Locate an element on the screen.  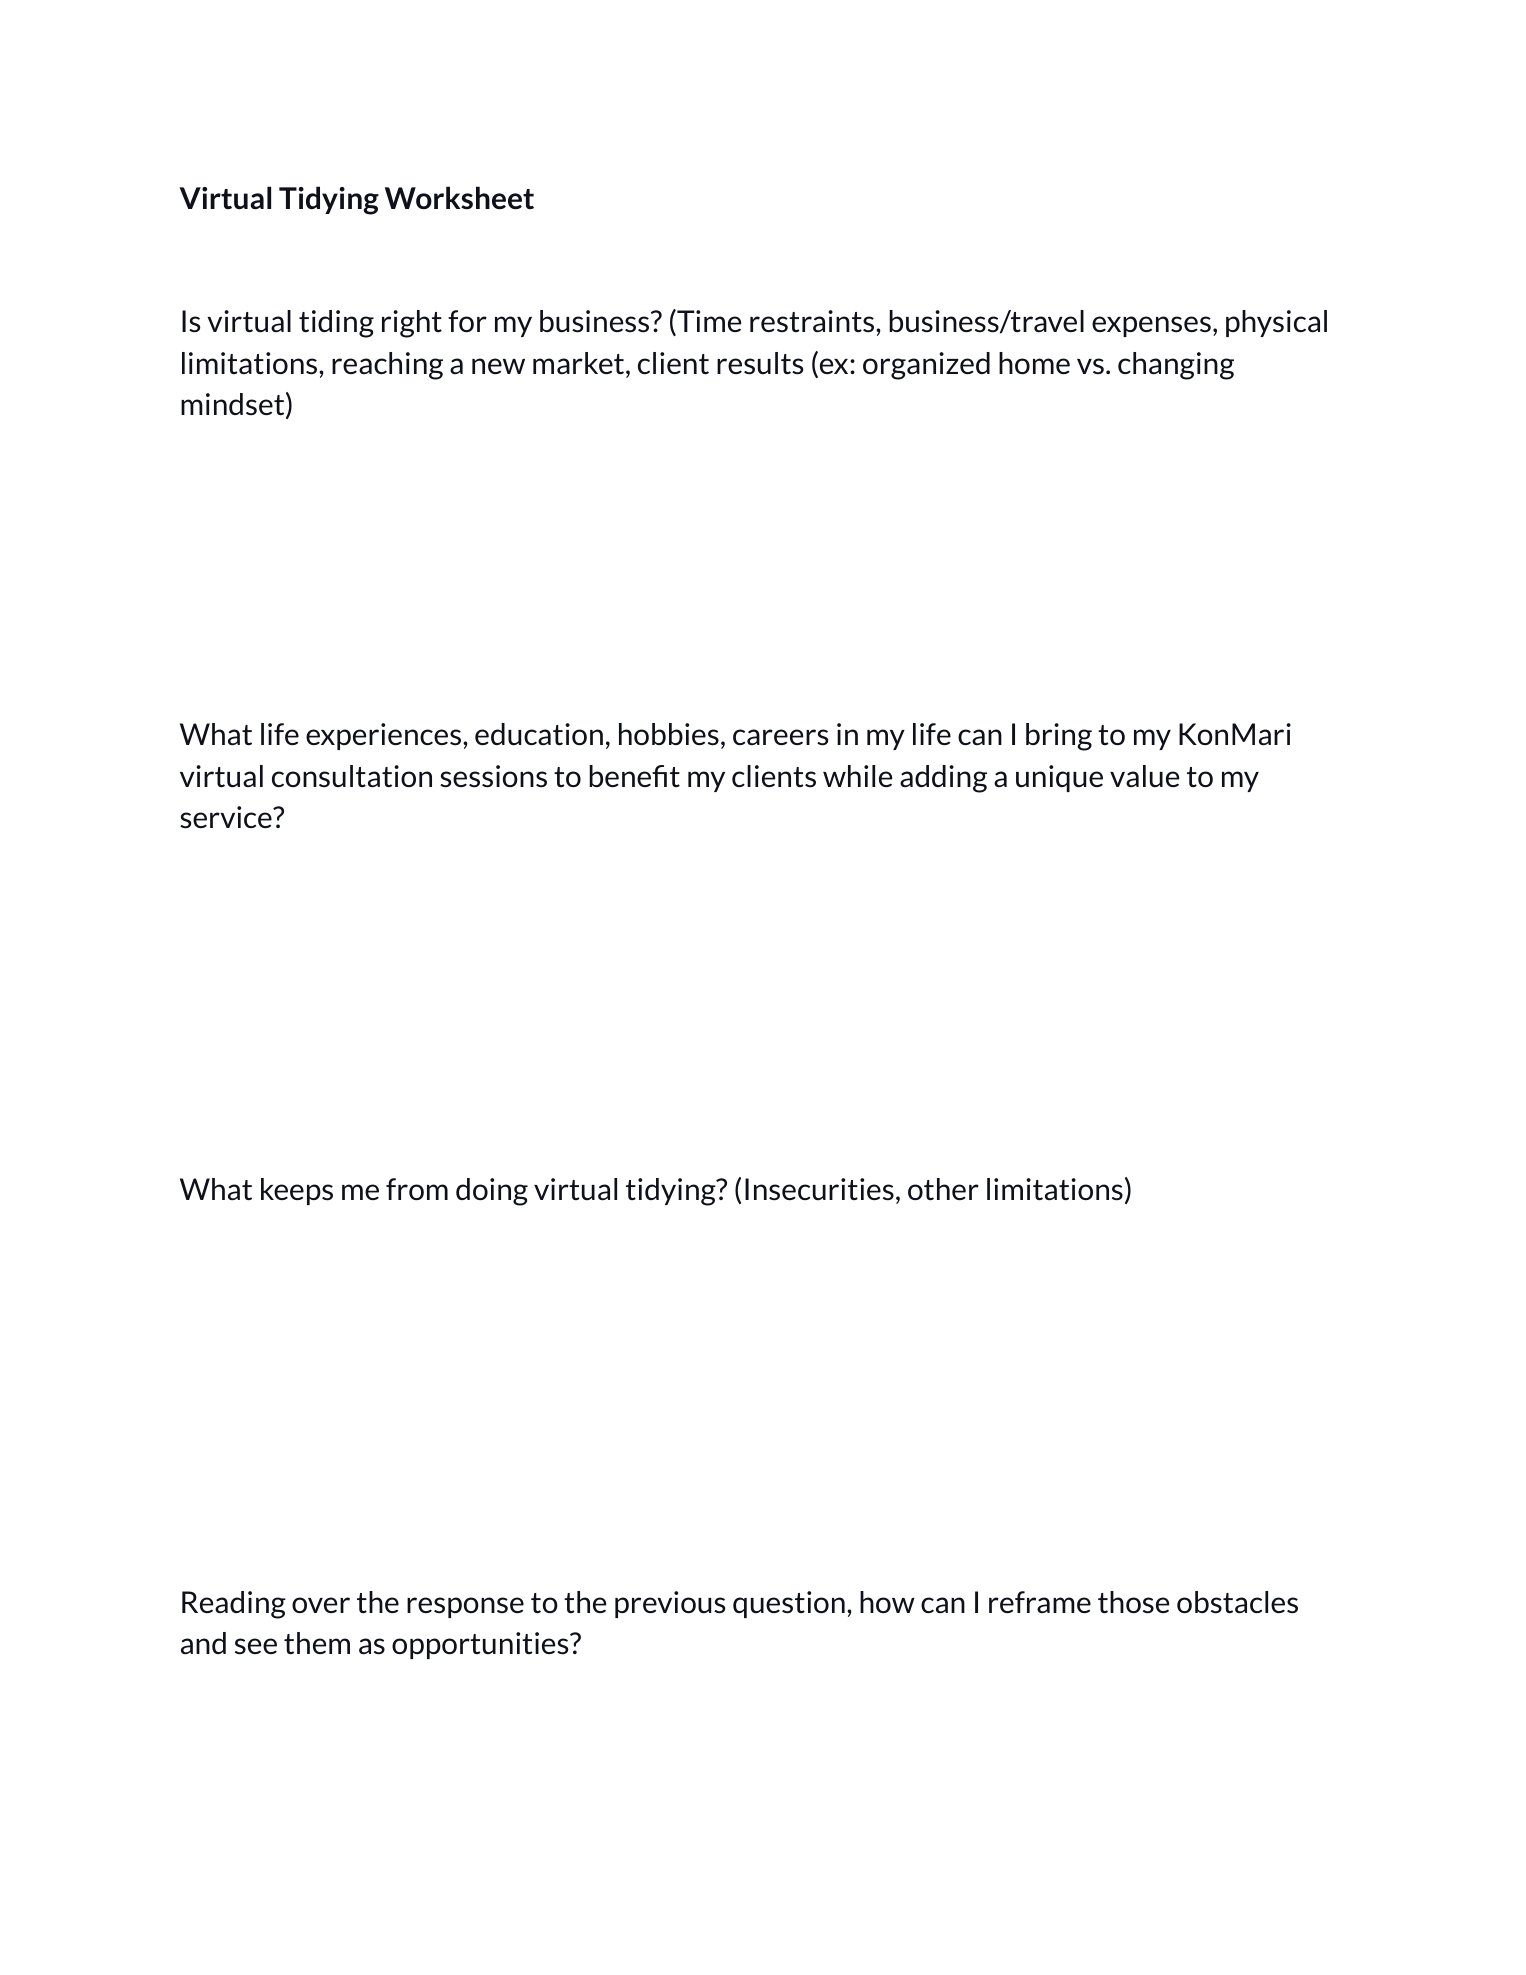
those is located at coordinates (1133, 1602).
